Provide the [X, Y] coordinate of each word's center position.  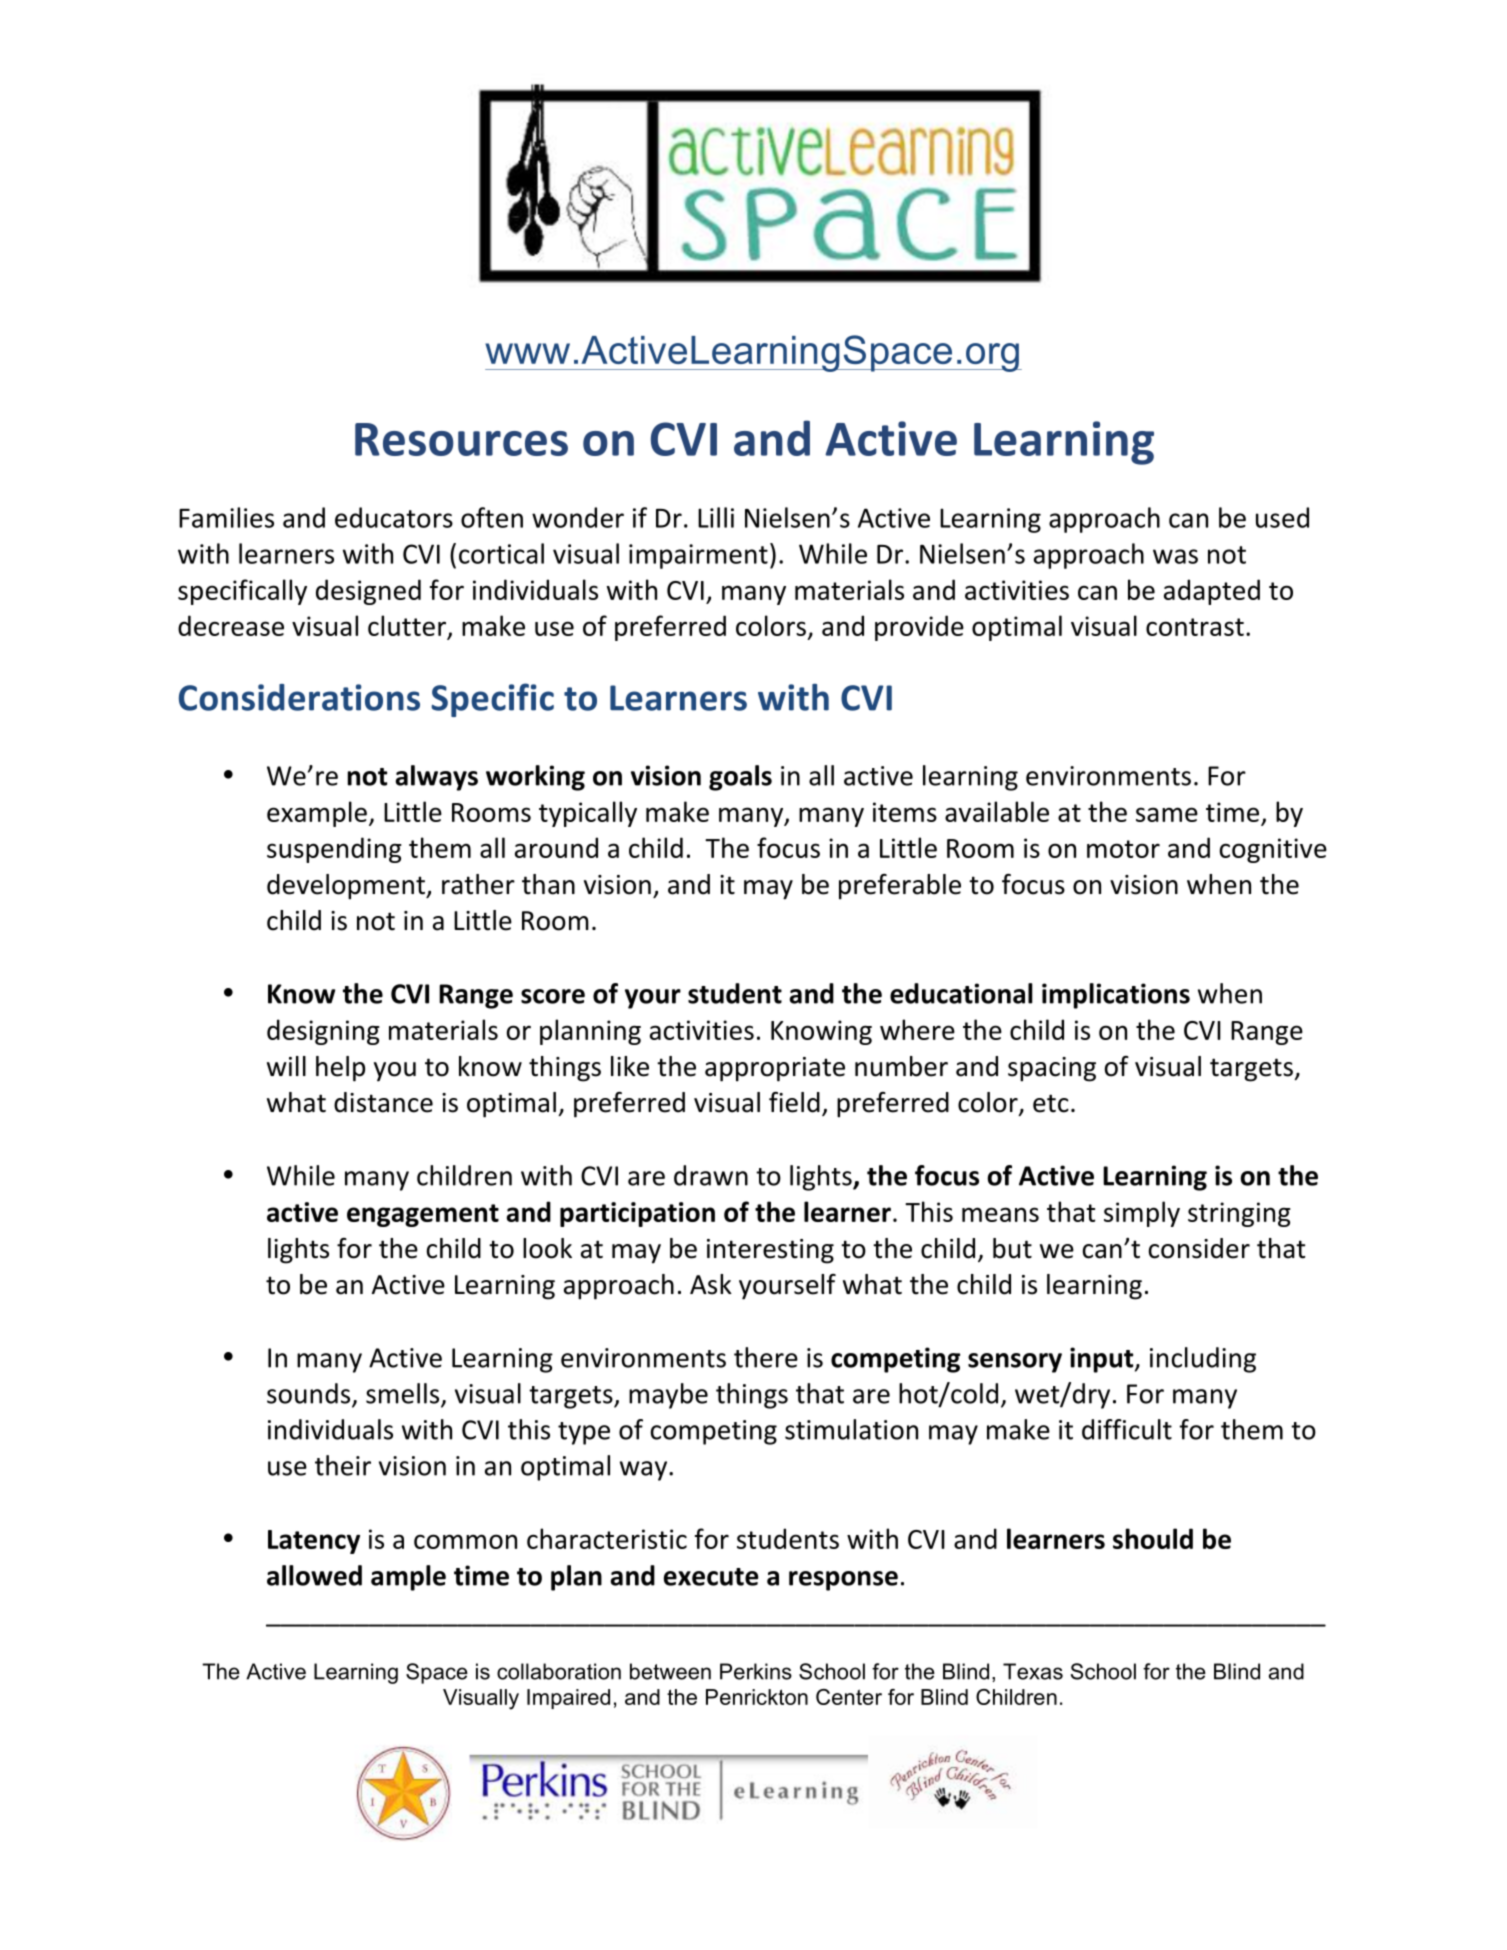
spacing [1052, 1069]
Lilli [716, 517]
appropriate [775, 1069]
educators [394, 517]
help [340, 1069]
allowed [314, 1575]
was [1175, 556]
